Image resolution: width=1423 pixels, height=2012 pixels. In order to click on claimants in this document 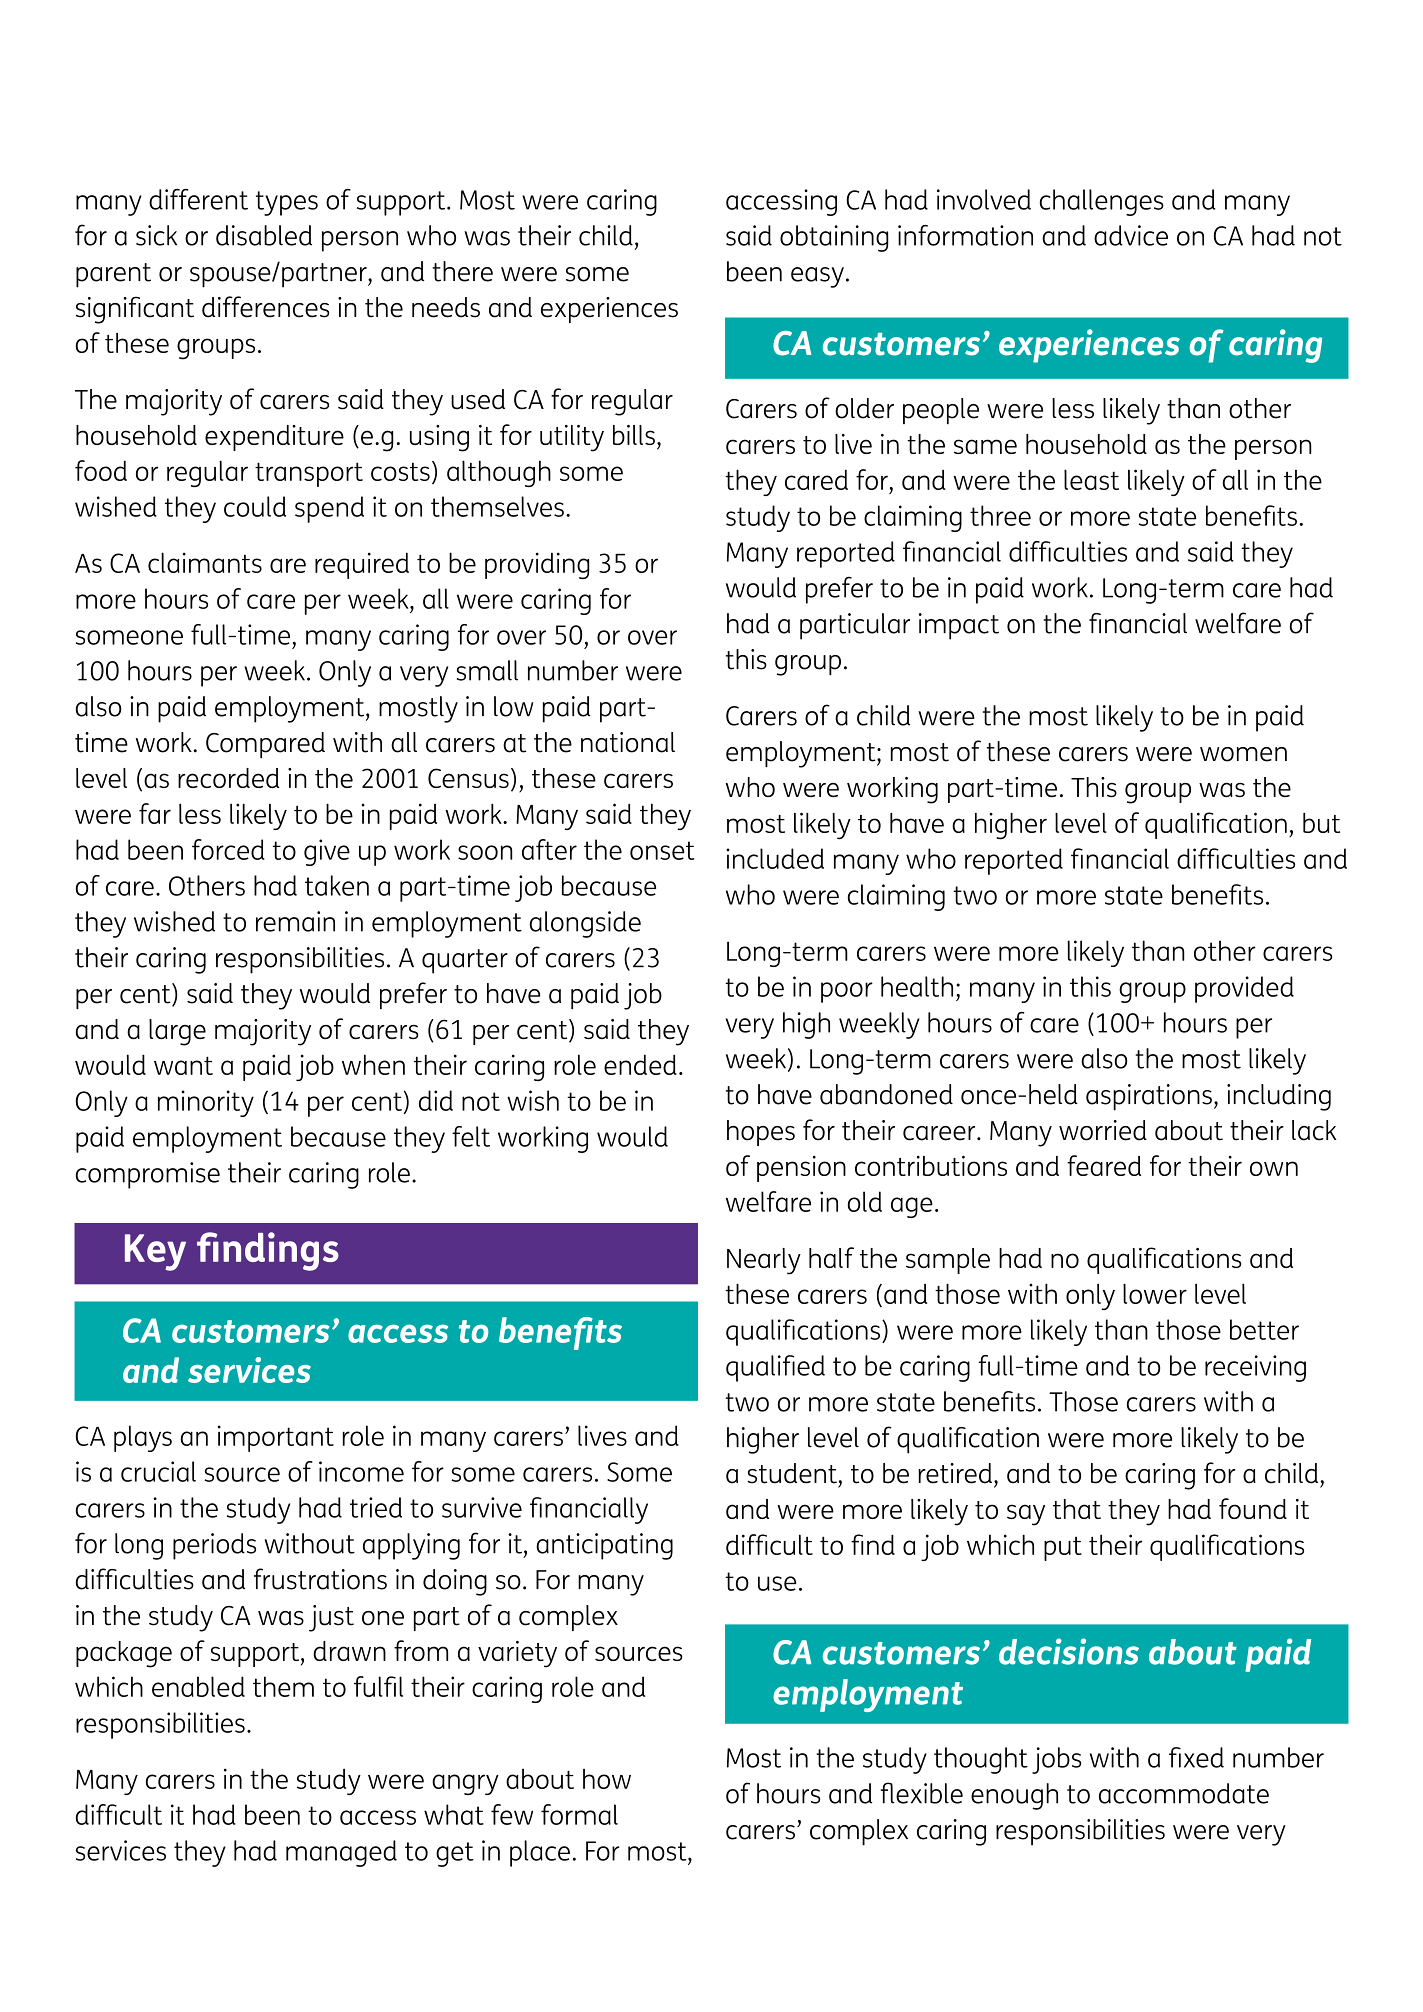, I will do `click(205, 562)`.
